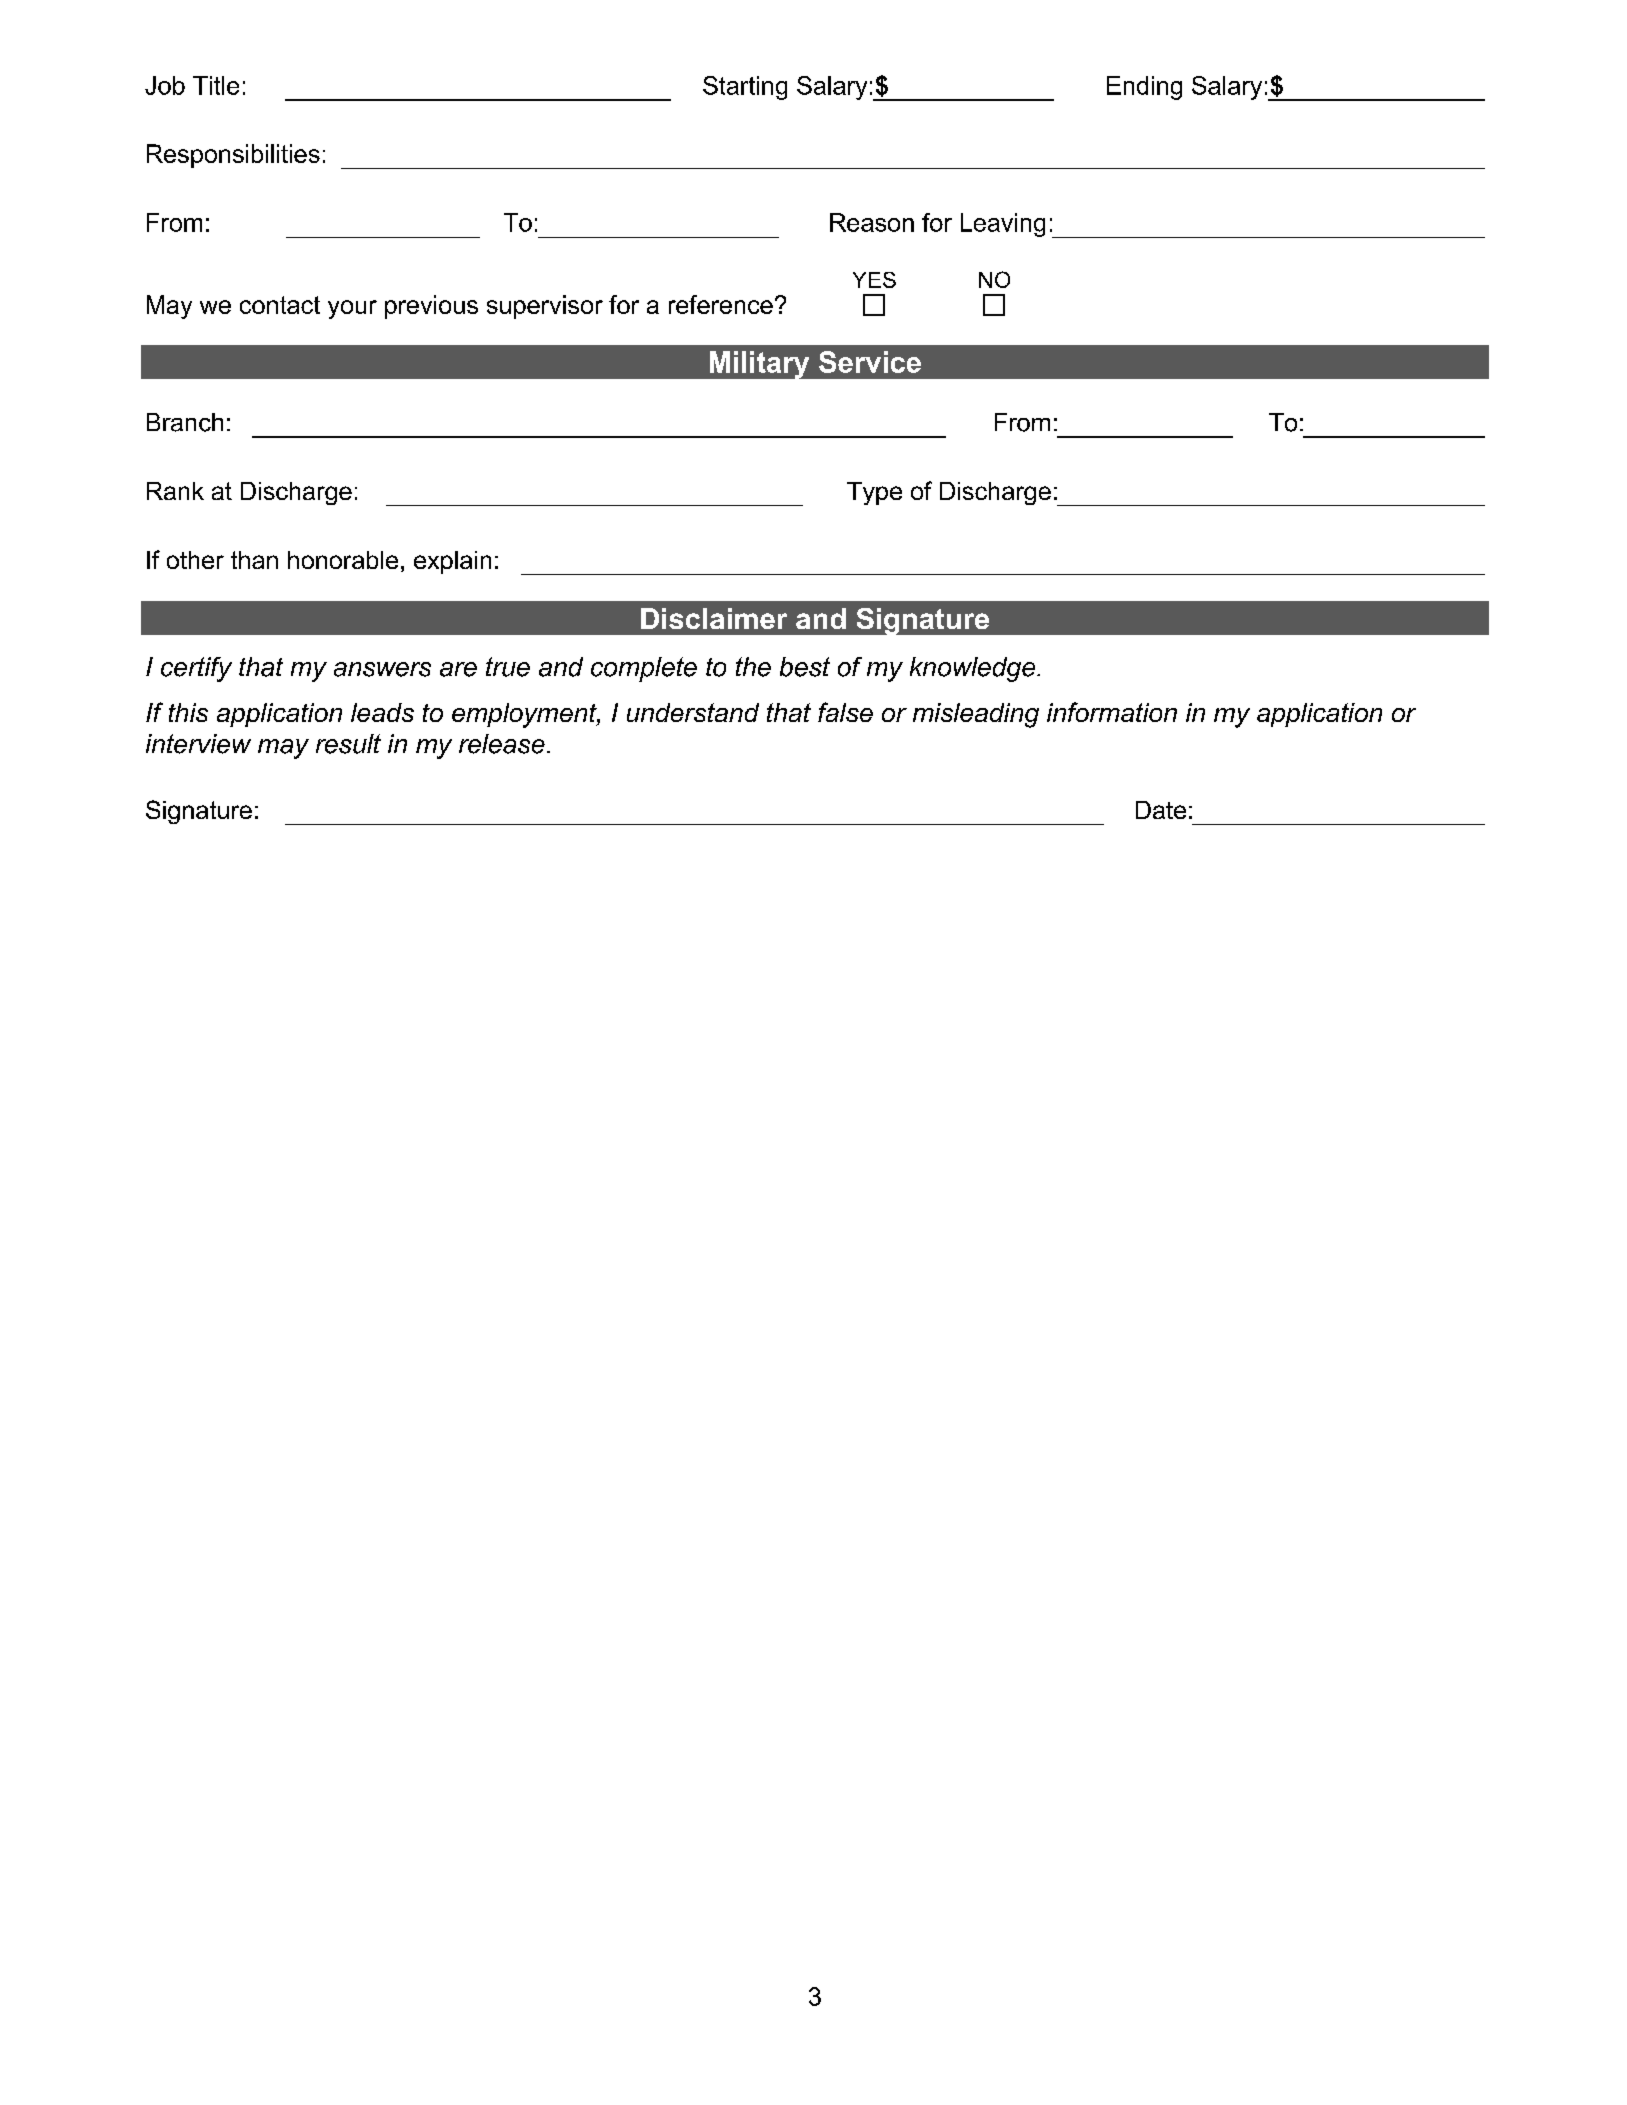 The height and width of the image is (2105, 1627). I want to click on Service, so click(870, 362).
